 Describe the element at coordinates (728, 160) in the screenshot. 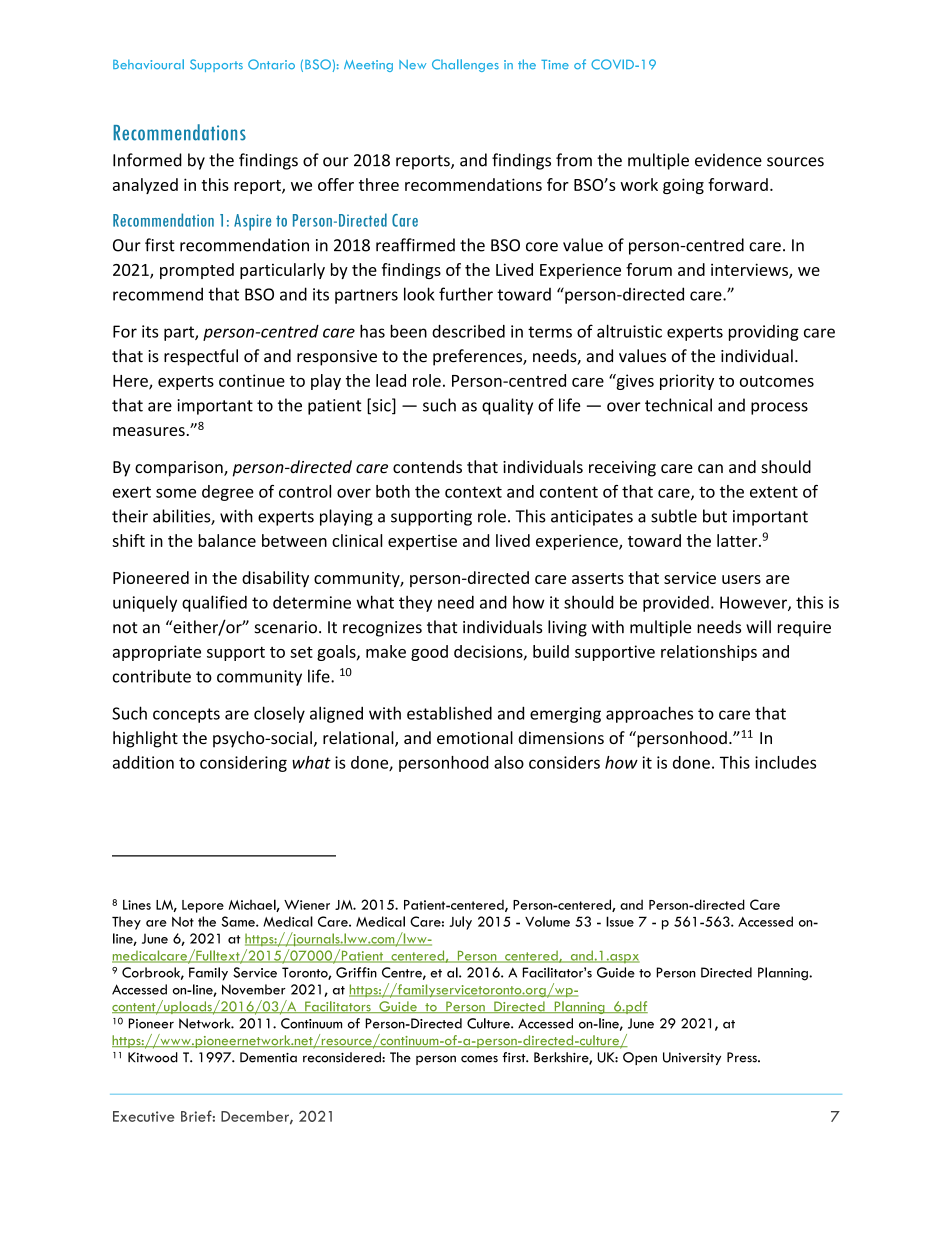

I see `evidence` at that location.
